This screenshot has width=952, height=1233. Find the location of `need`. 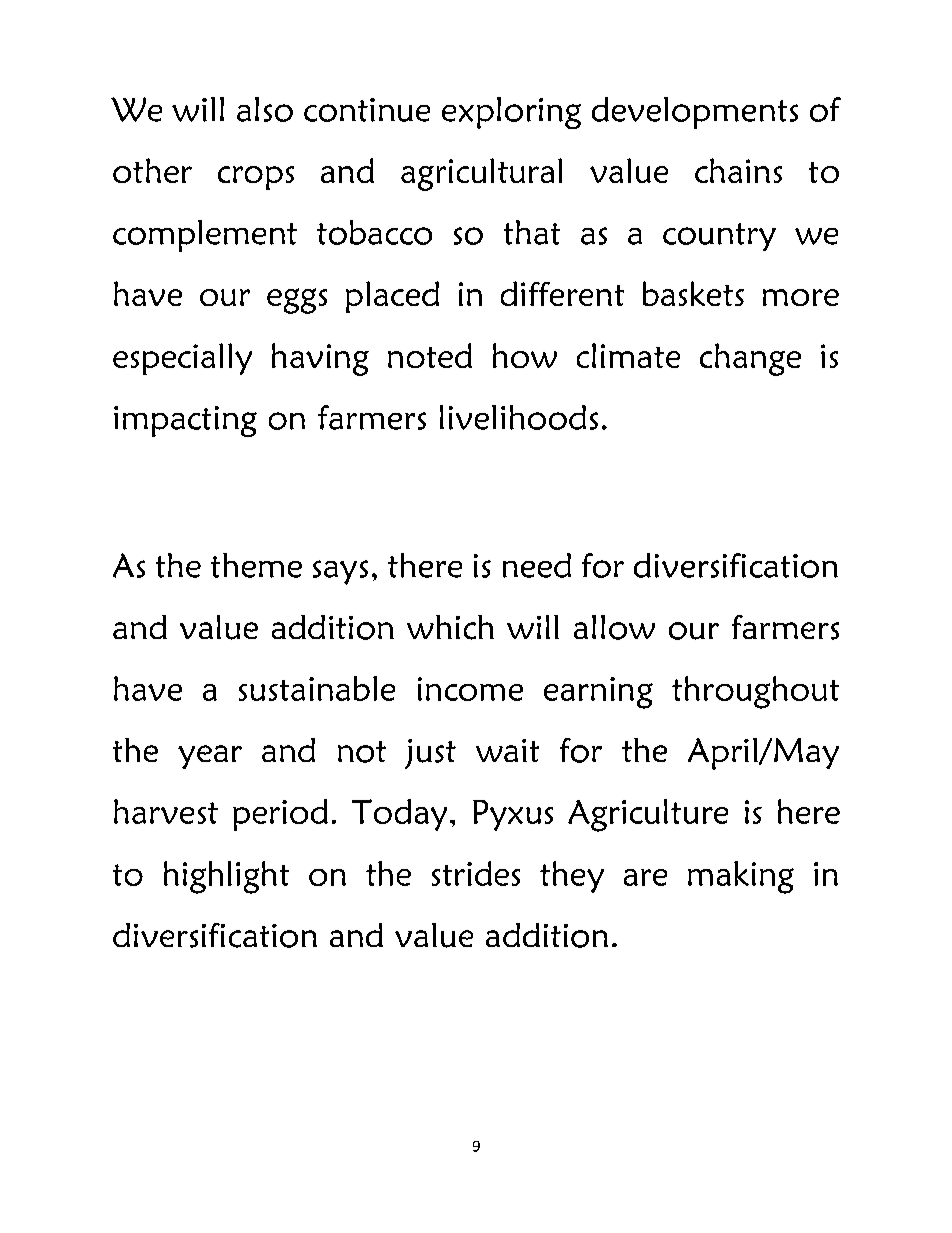

need is located at coordinates (537, 565).
